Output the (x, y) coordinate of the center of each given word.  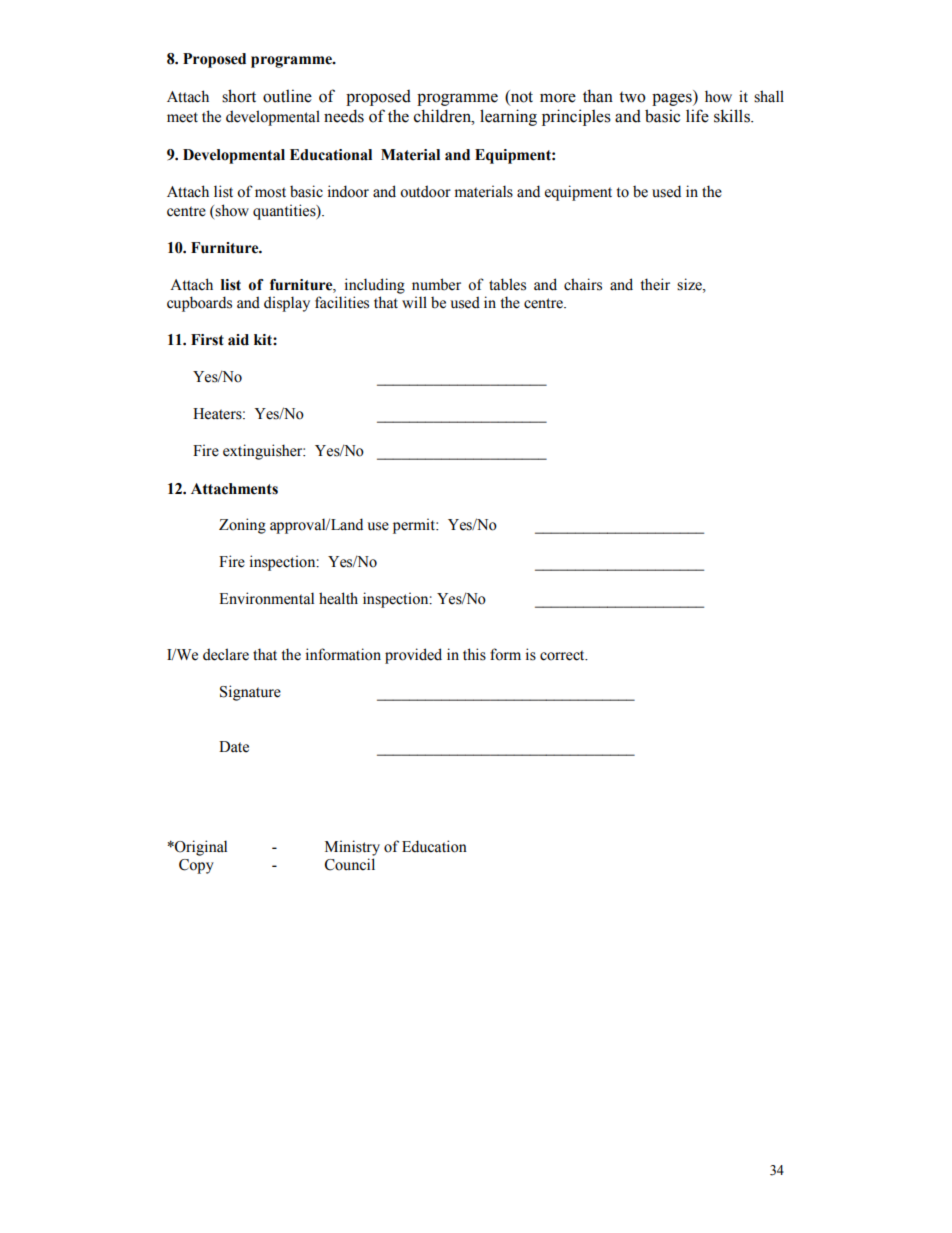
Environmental (266, 598)
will (414, 302)
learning (508, 117)
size (690, 284)
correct (563, 655)
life (697, 116)
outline (287, 96)
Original (200, 848)
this (474, 654)
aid (238, 340)
